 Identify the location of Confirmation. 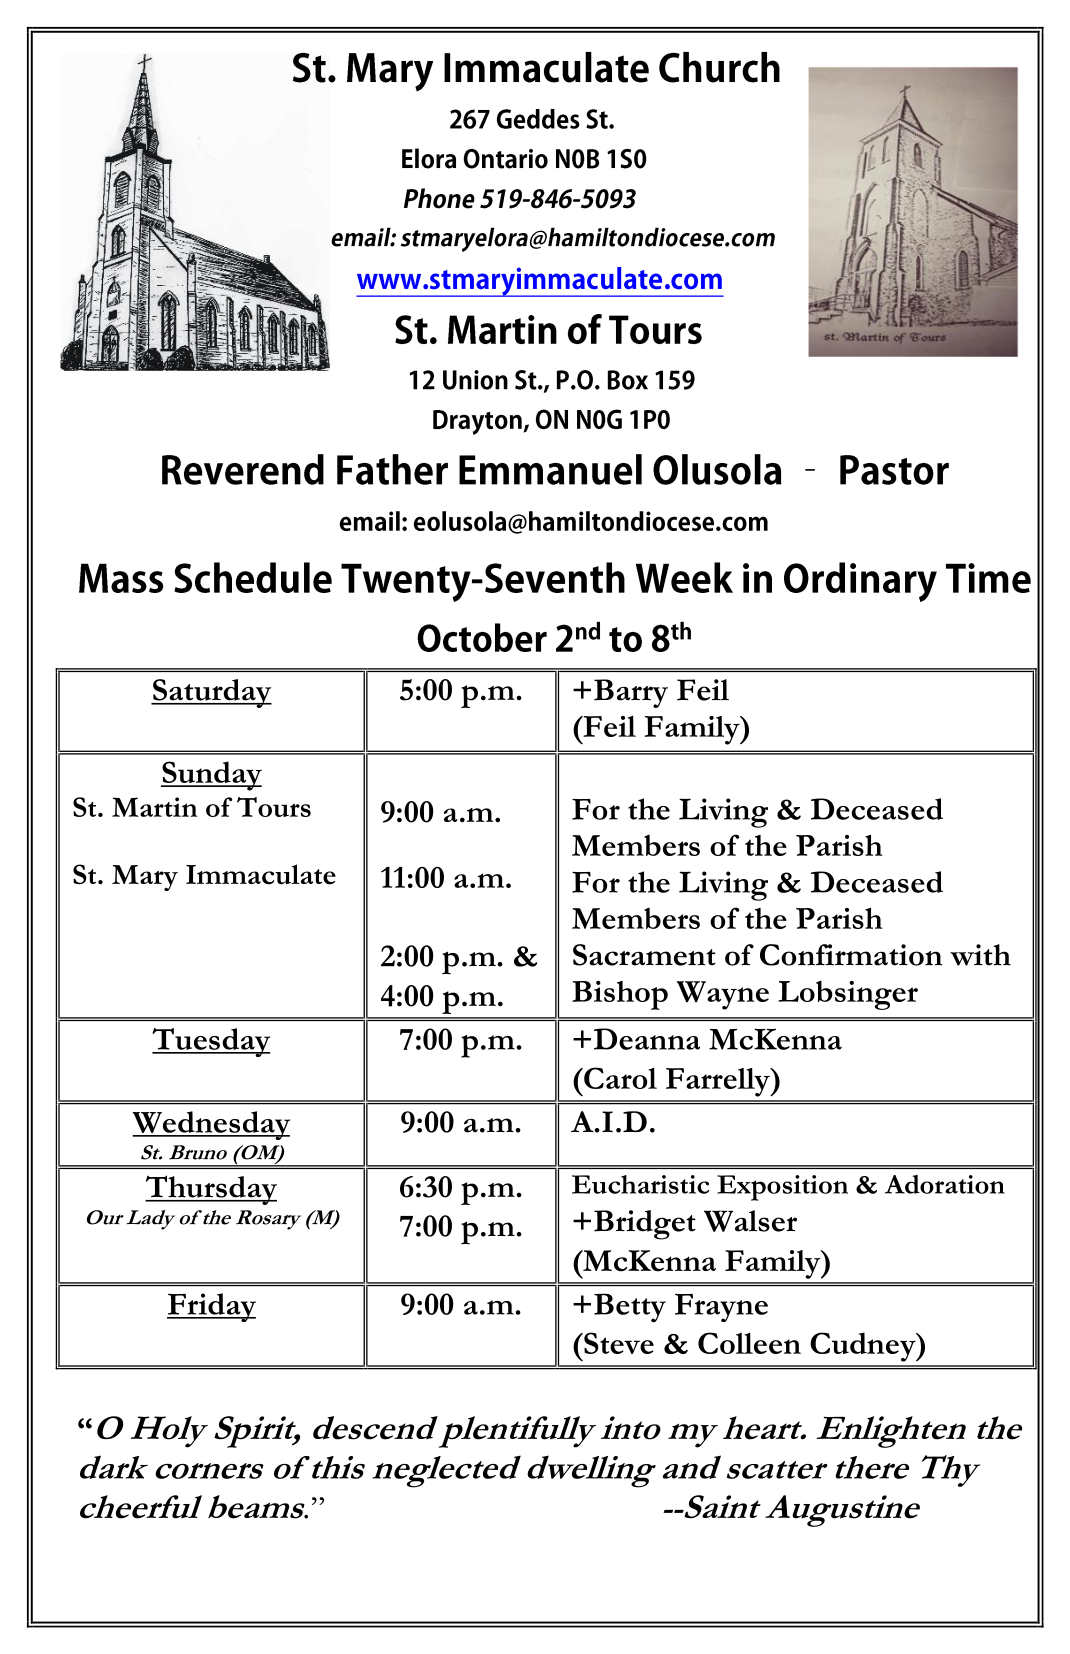
(851, 955).
